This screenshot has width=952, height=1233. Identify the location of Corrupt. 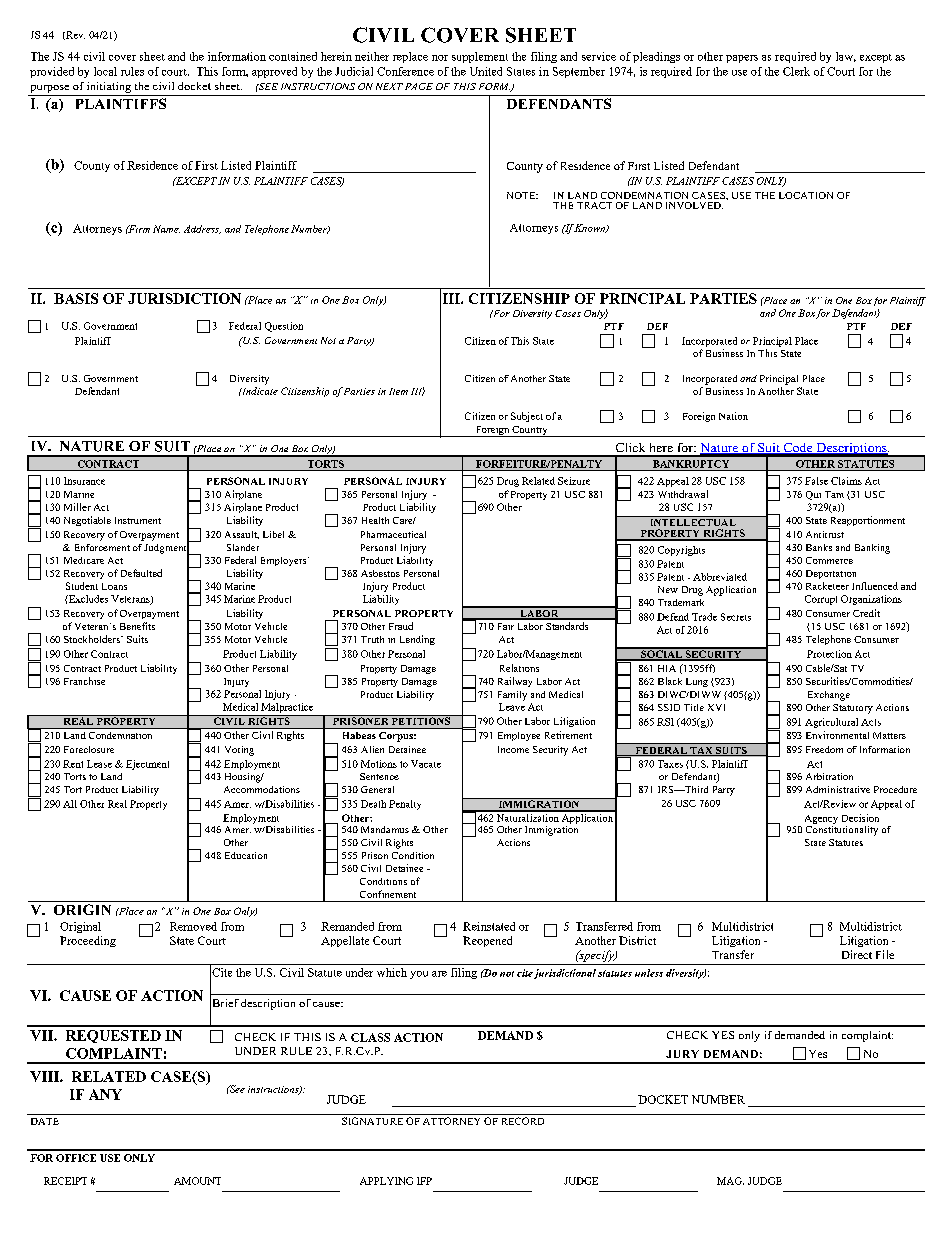
(821, 600).
